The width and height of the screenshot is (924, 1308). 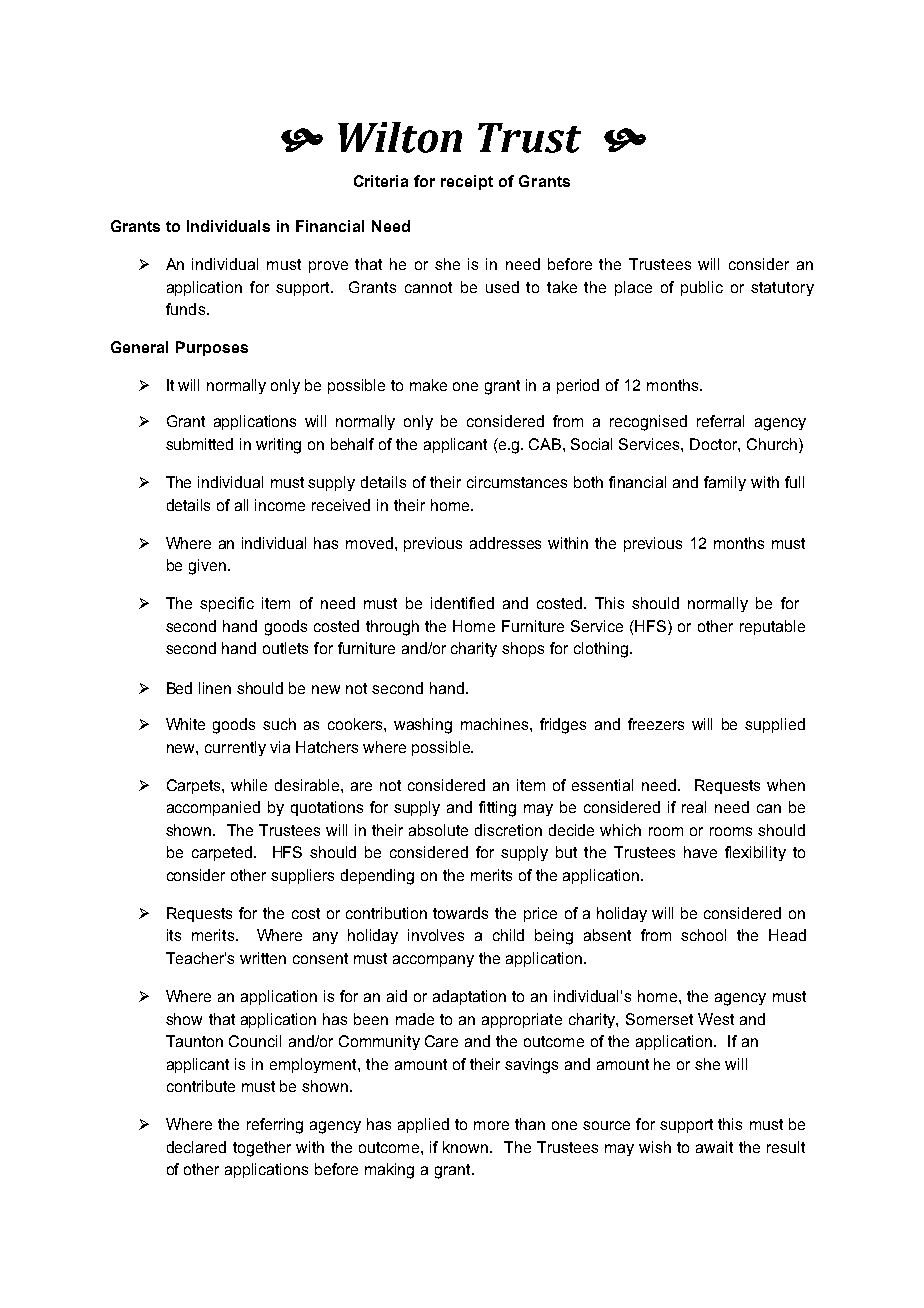 I want to click on involves, so click(x=436, y=935).
